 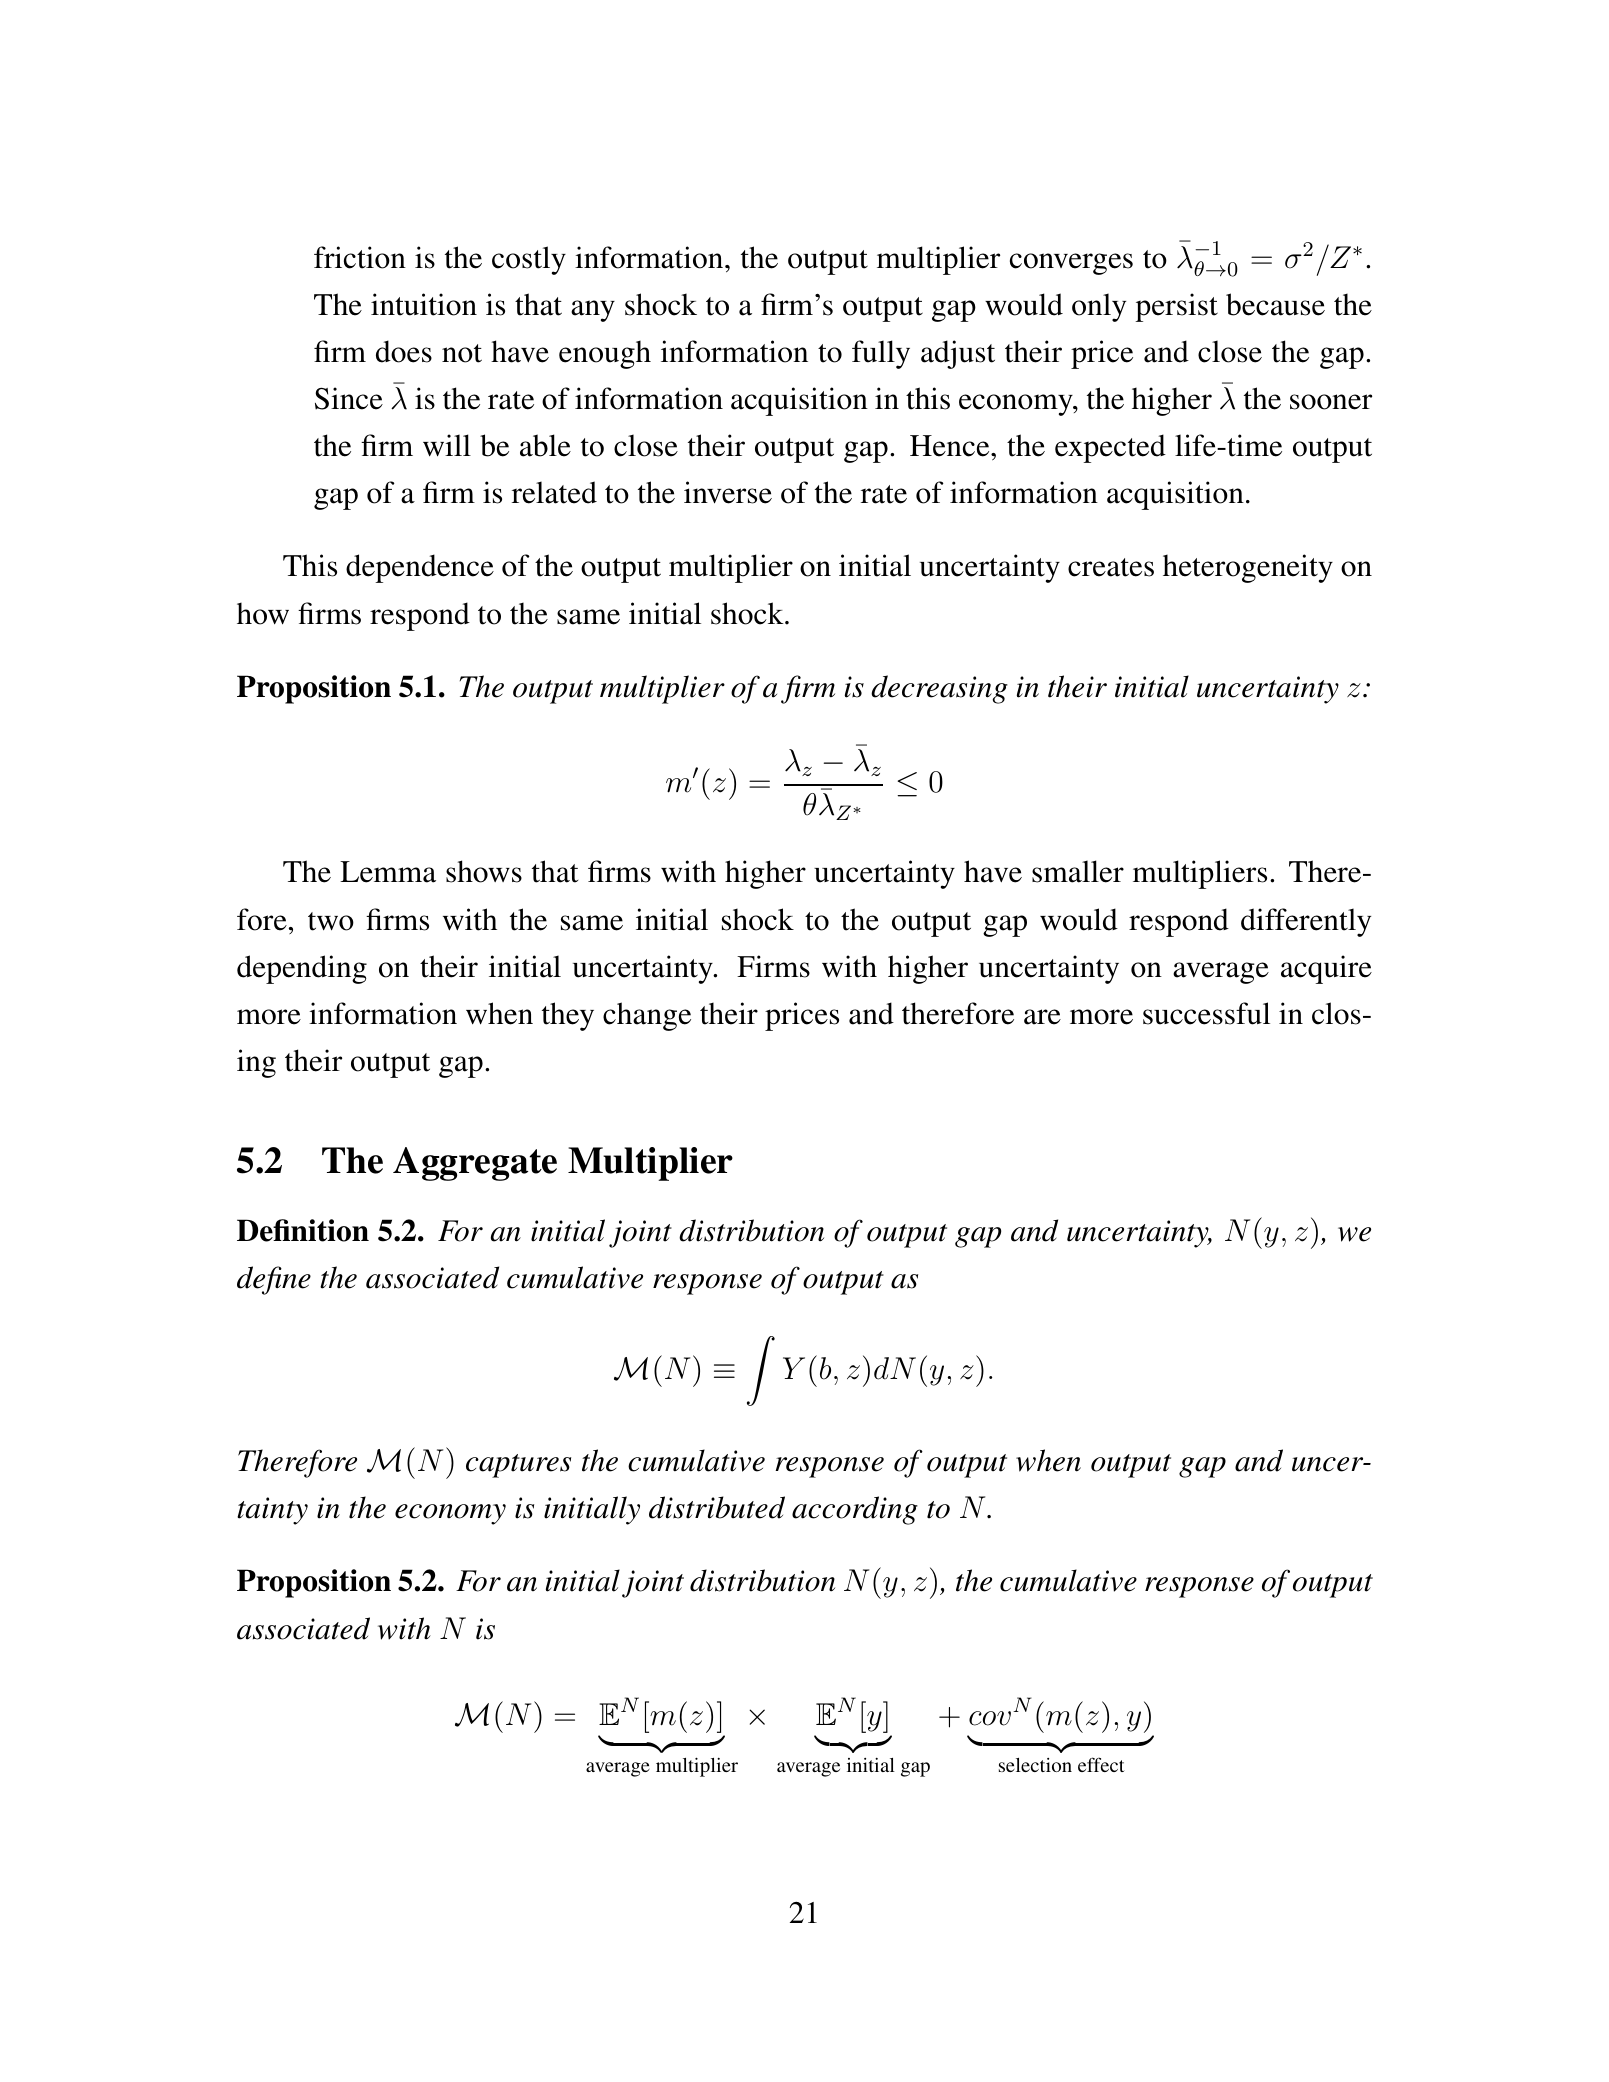 What do you see at coordinates (274, 1280) in the document?
I see `define` at bounding box center [274, 1280].
